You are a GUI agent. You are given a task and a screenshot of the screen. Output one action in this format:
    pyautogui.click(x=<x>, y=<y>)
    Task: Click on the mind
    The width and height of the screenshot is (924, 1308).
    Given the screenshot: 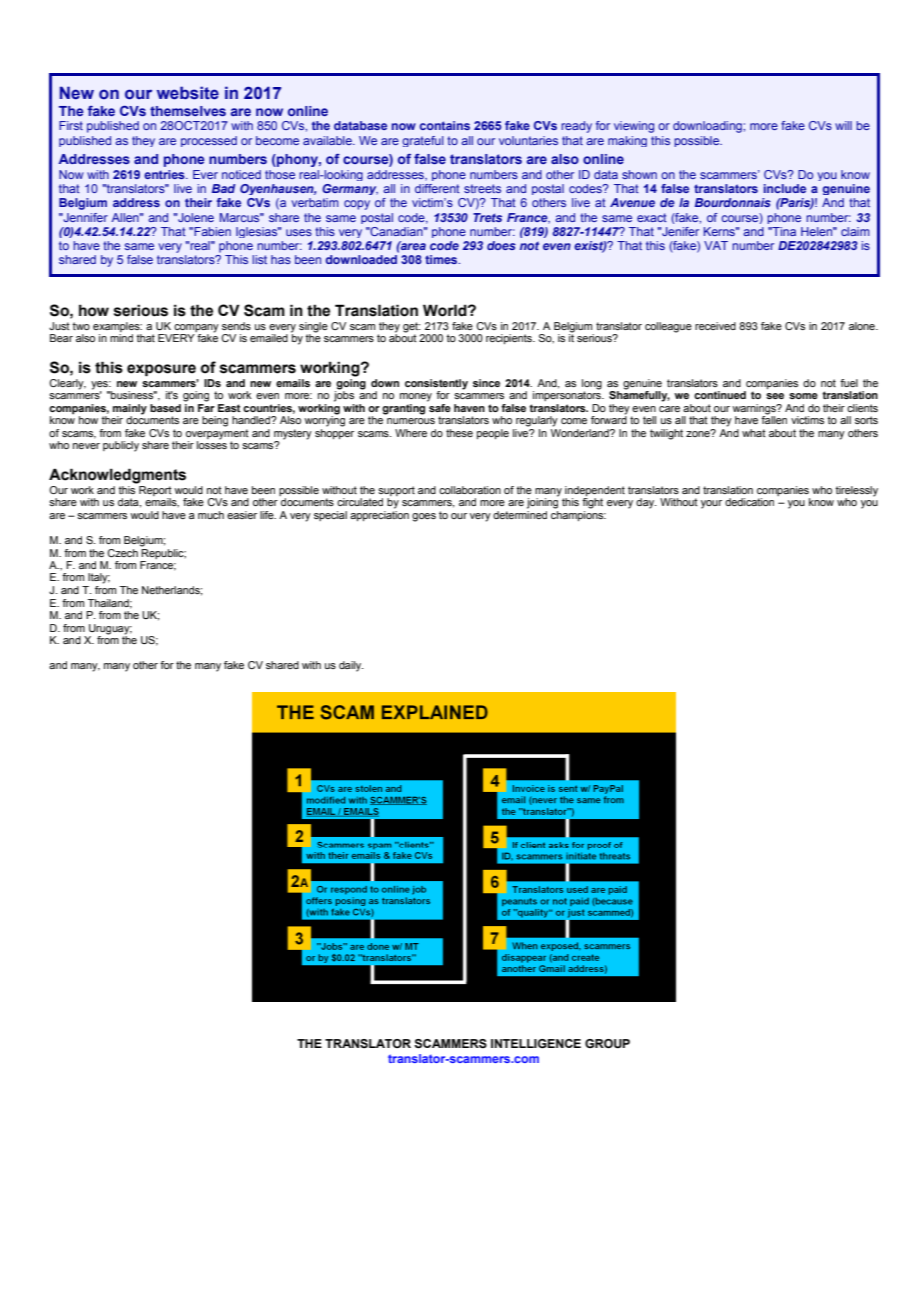 What is the action you would take?
    pyautogui.click(x=121, y=338)
